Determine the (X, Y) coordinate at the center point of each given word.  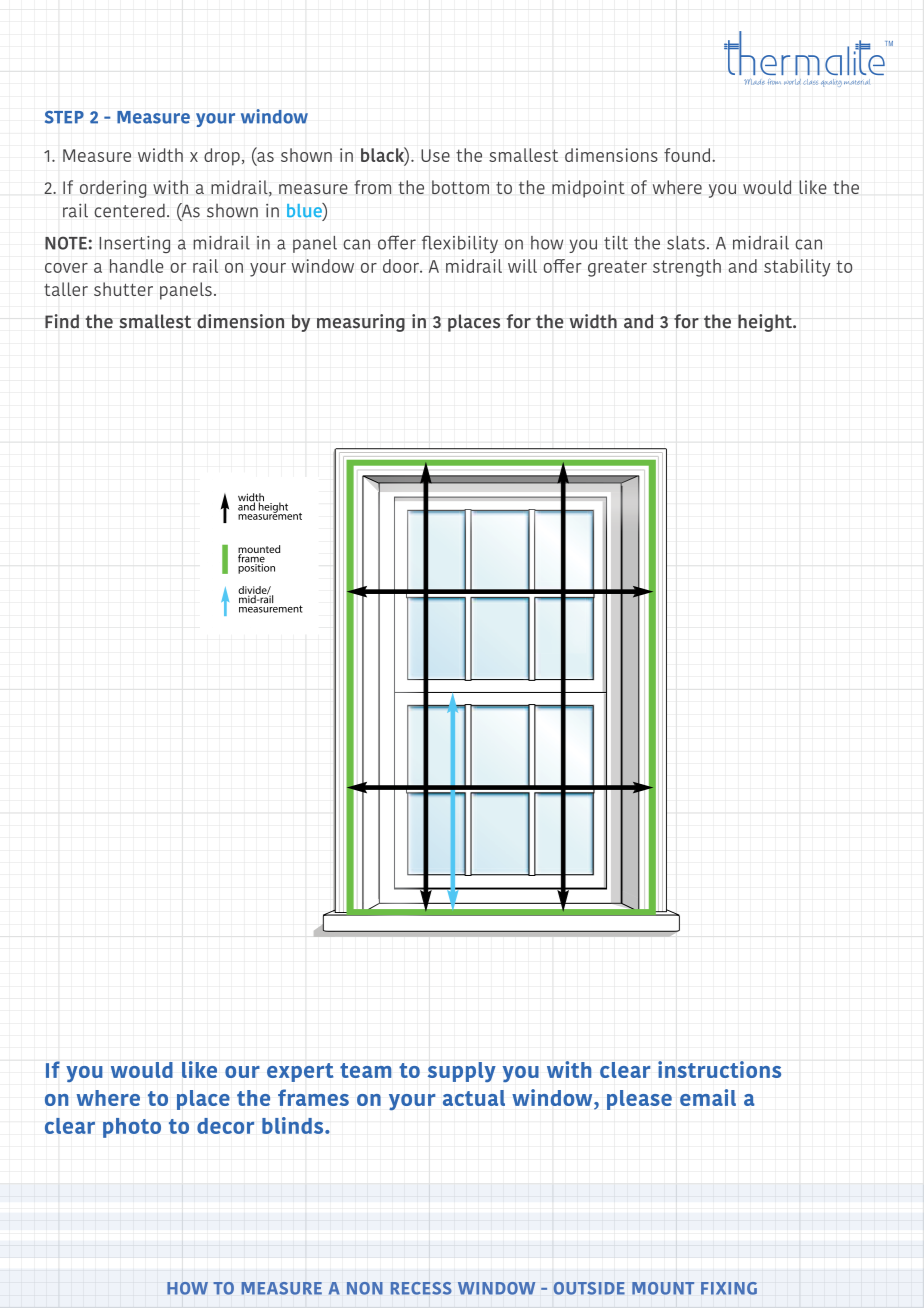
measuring (361, 323)
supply (462, 1072)
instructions (719, 1069)
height (766, 323)
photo (132, 1128)
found (688, 155)
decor (225, 1126)
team (365, 1070)
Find (62, 321)
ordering (113, 189)
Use (435, 155)
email (708, 1097)
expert (300, 1072)
